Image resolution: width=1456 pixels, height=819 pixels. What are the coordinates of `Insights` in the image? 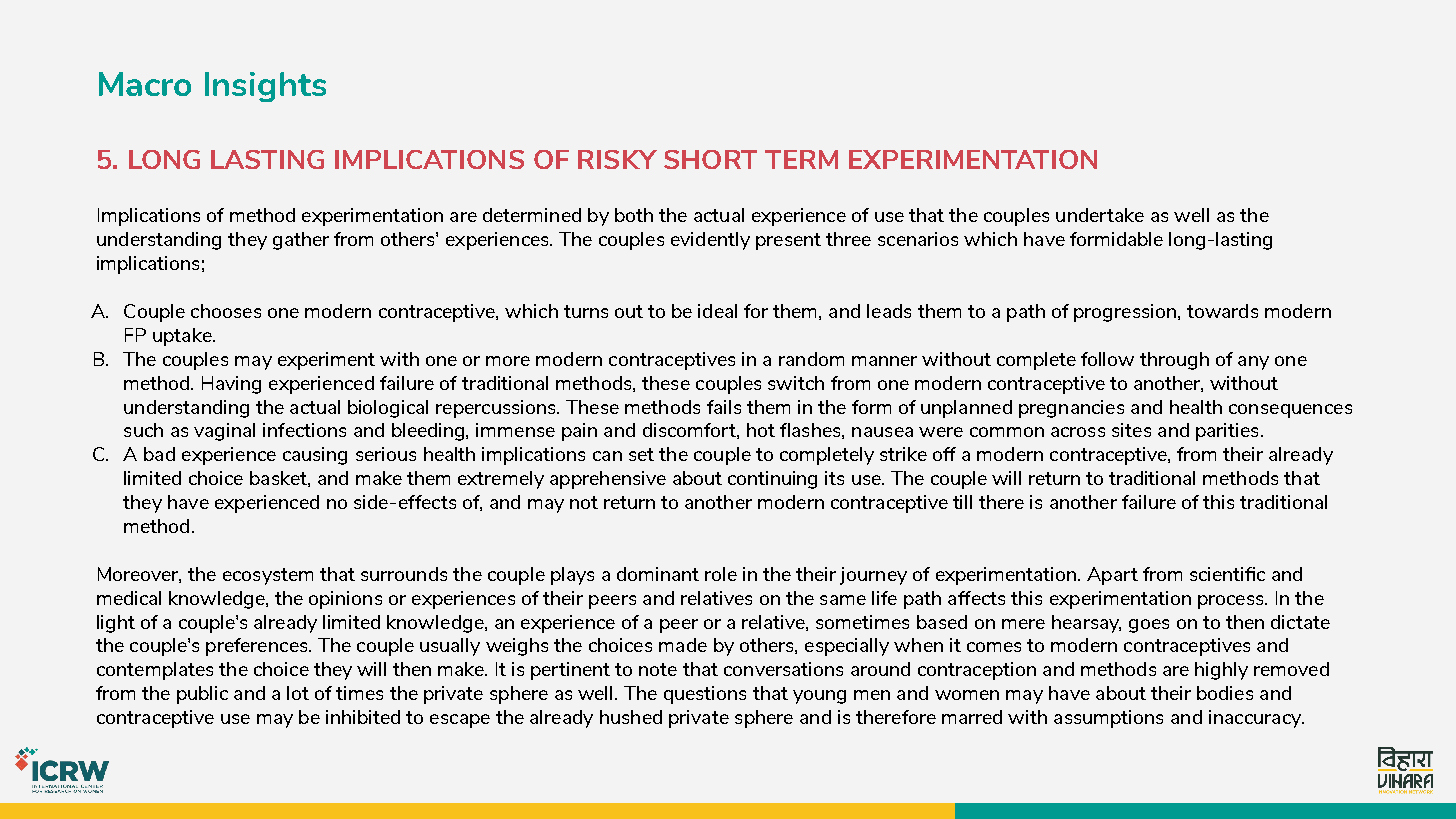 It's located at (265, 87).
